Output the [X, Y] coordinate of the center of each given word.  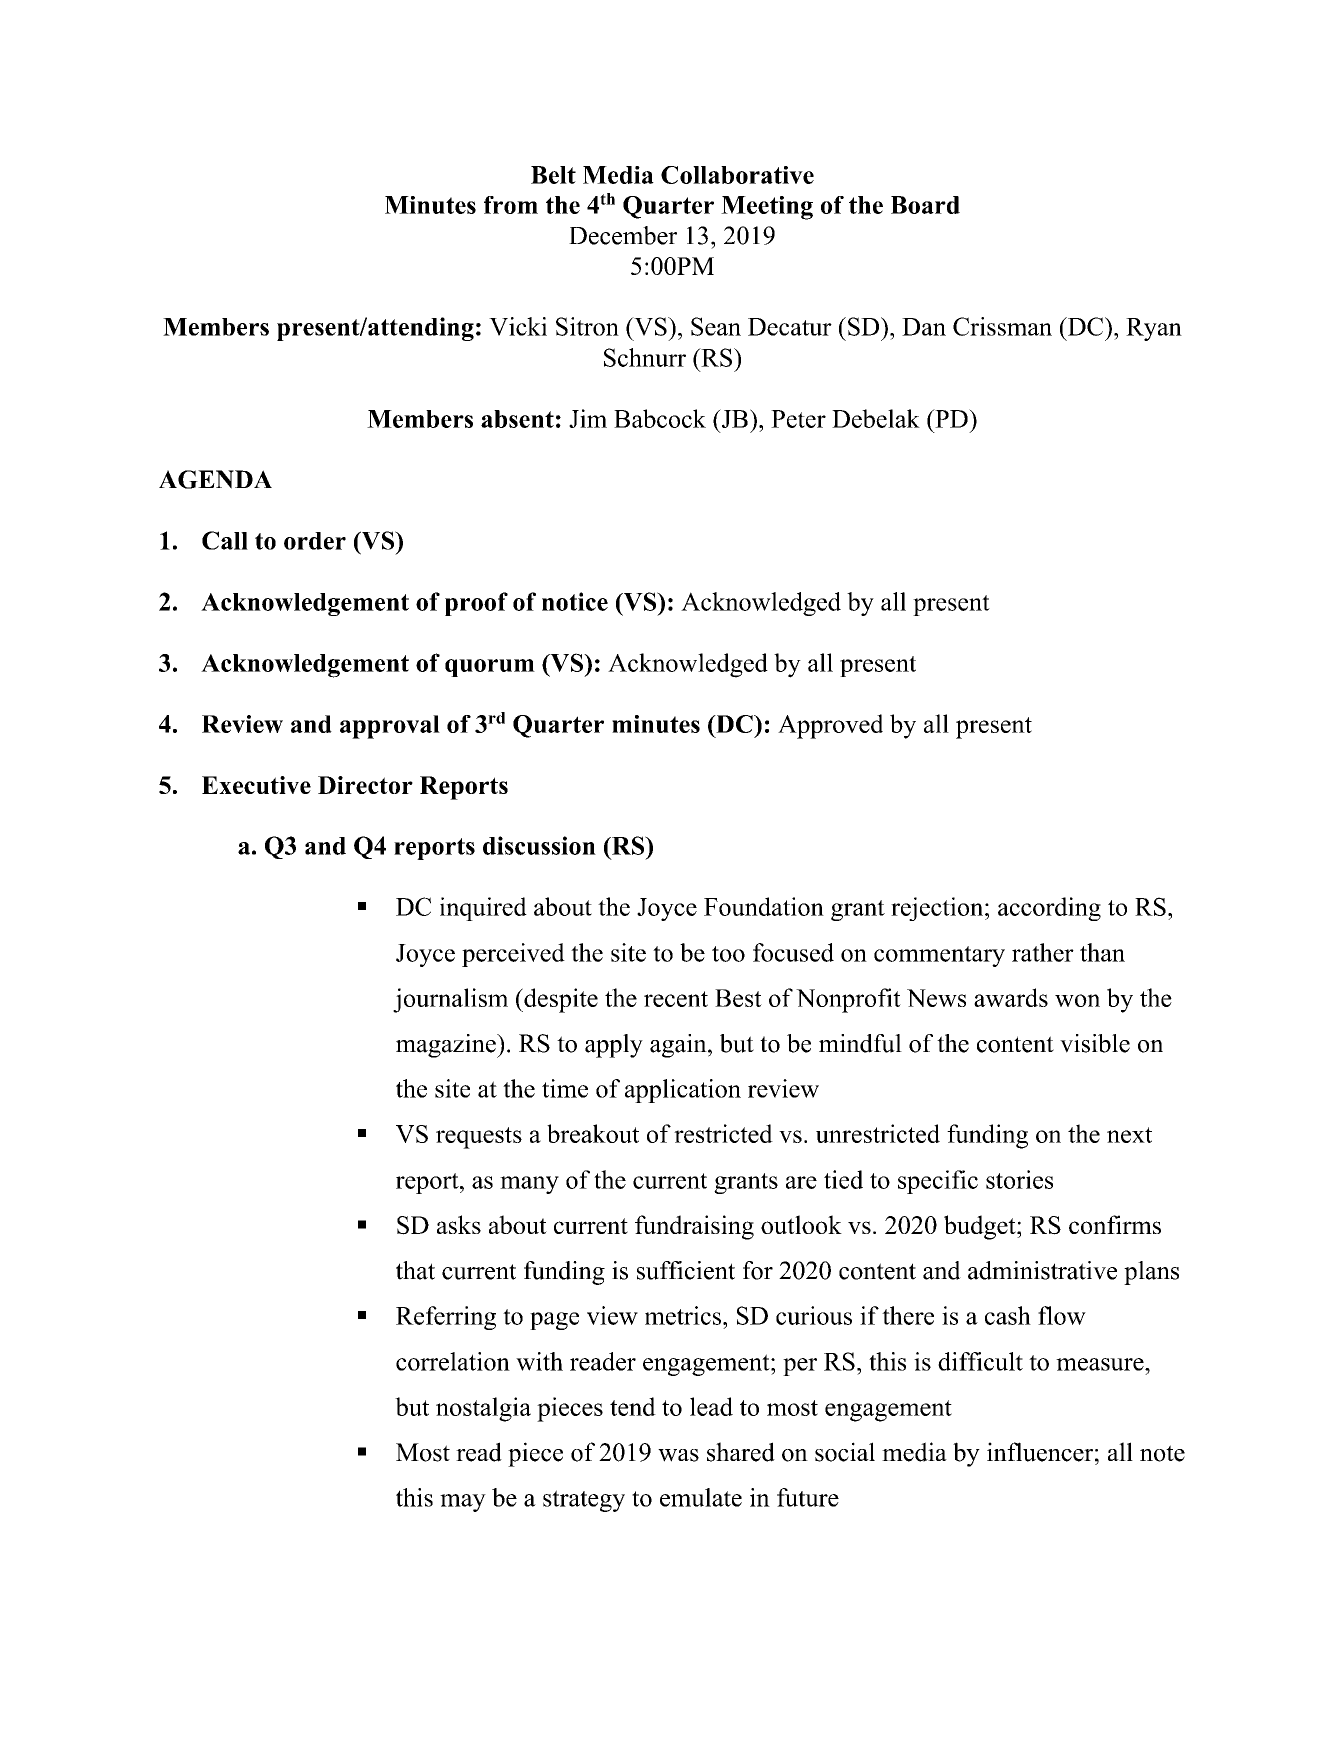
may [463, 1503]
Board [925, 205]
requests [479, 1138]
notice [575, 601]
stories [1019, 1179]
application [683, 1091]
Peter [798, 419]
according [1049, 909]
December [623, 235]
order [315, 541]
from [511, 205]
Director [365, 785]
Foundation [764, 906]
